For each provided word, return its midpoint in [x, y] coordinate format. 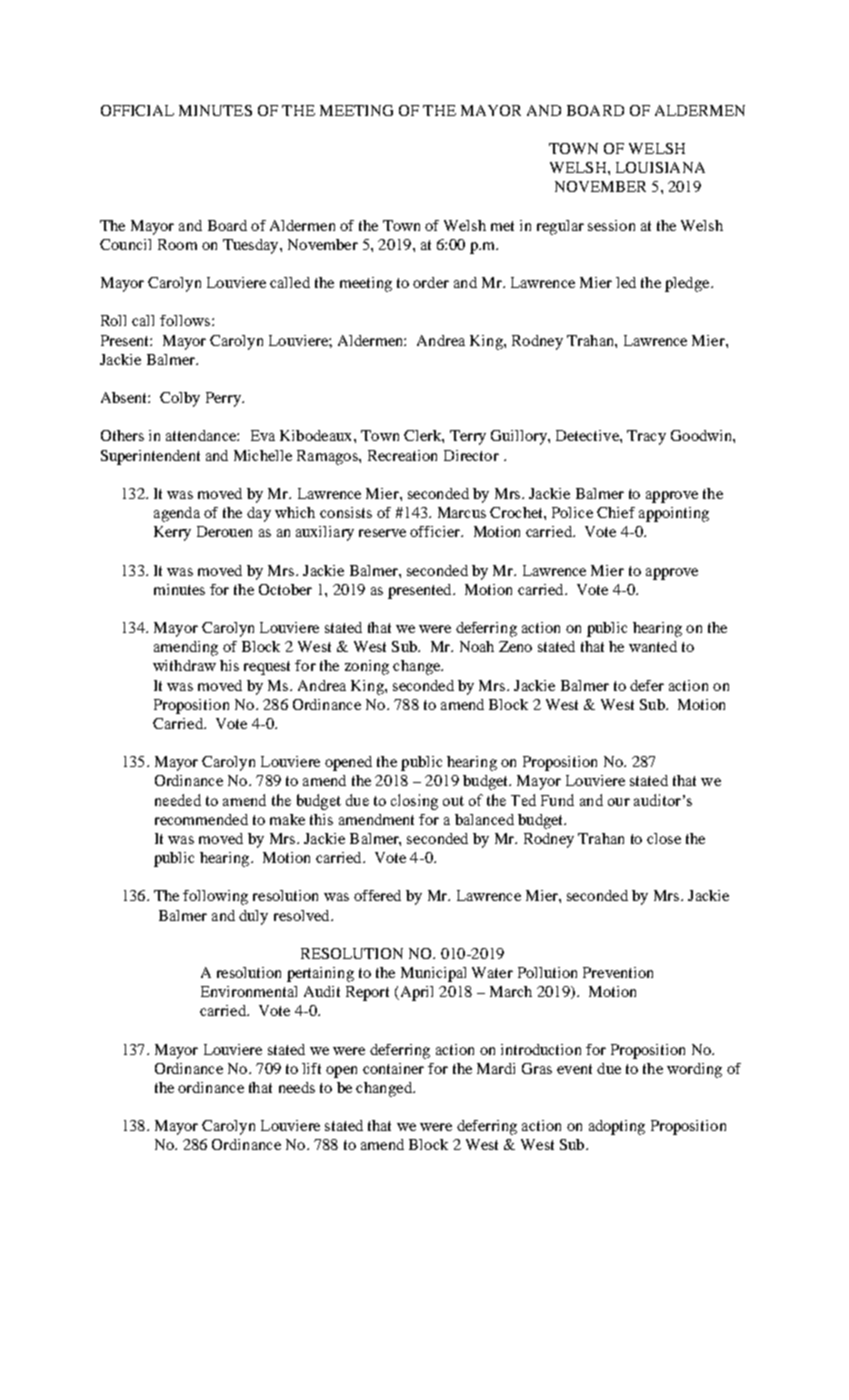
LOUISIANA [660, 167]
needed [178, 800]
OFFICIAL [137, 110]
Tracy [646, 437]
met [502, 226]
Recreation [402, 455]
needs [297, 1087]
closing [414, 802]
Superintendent [150, 457]
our [619, 802]
